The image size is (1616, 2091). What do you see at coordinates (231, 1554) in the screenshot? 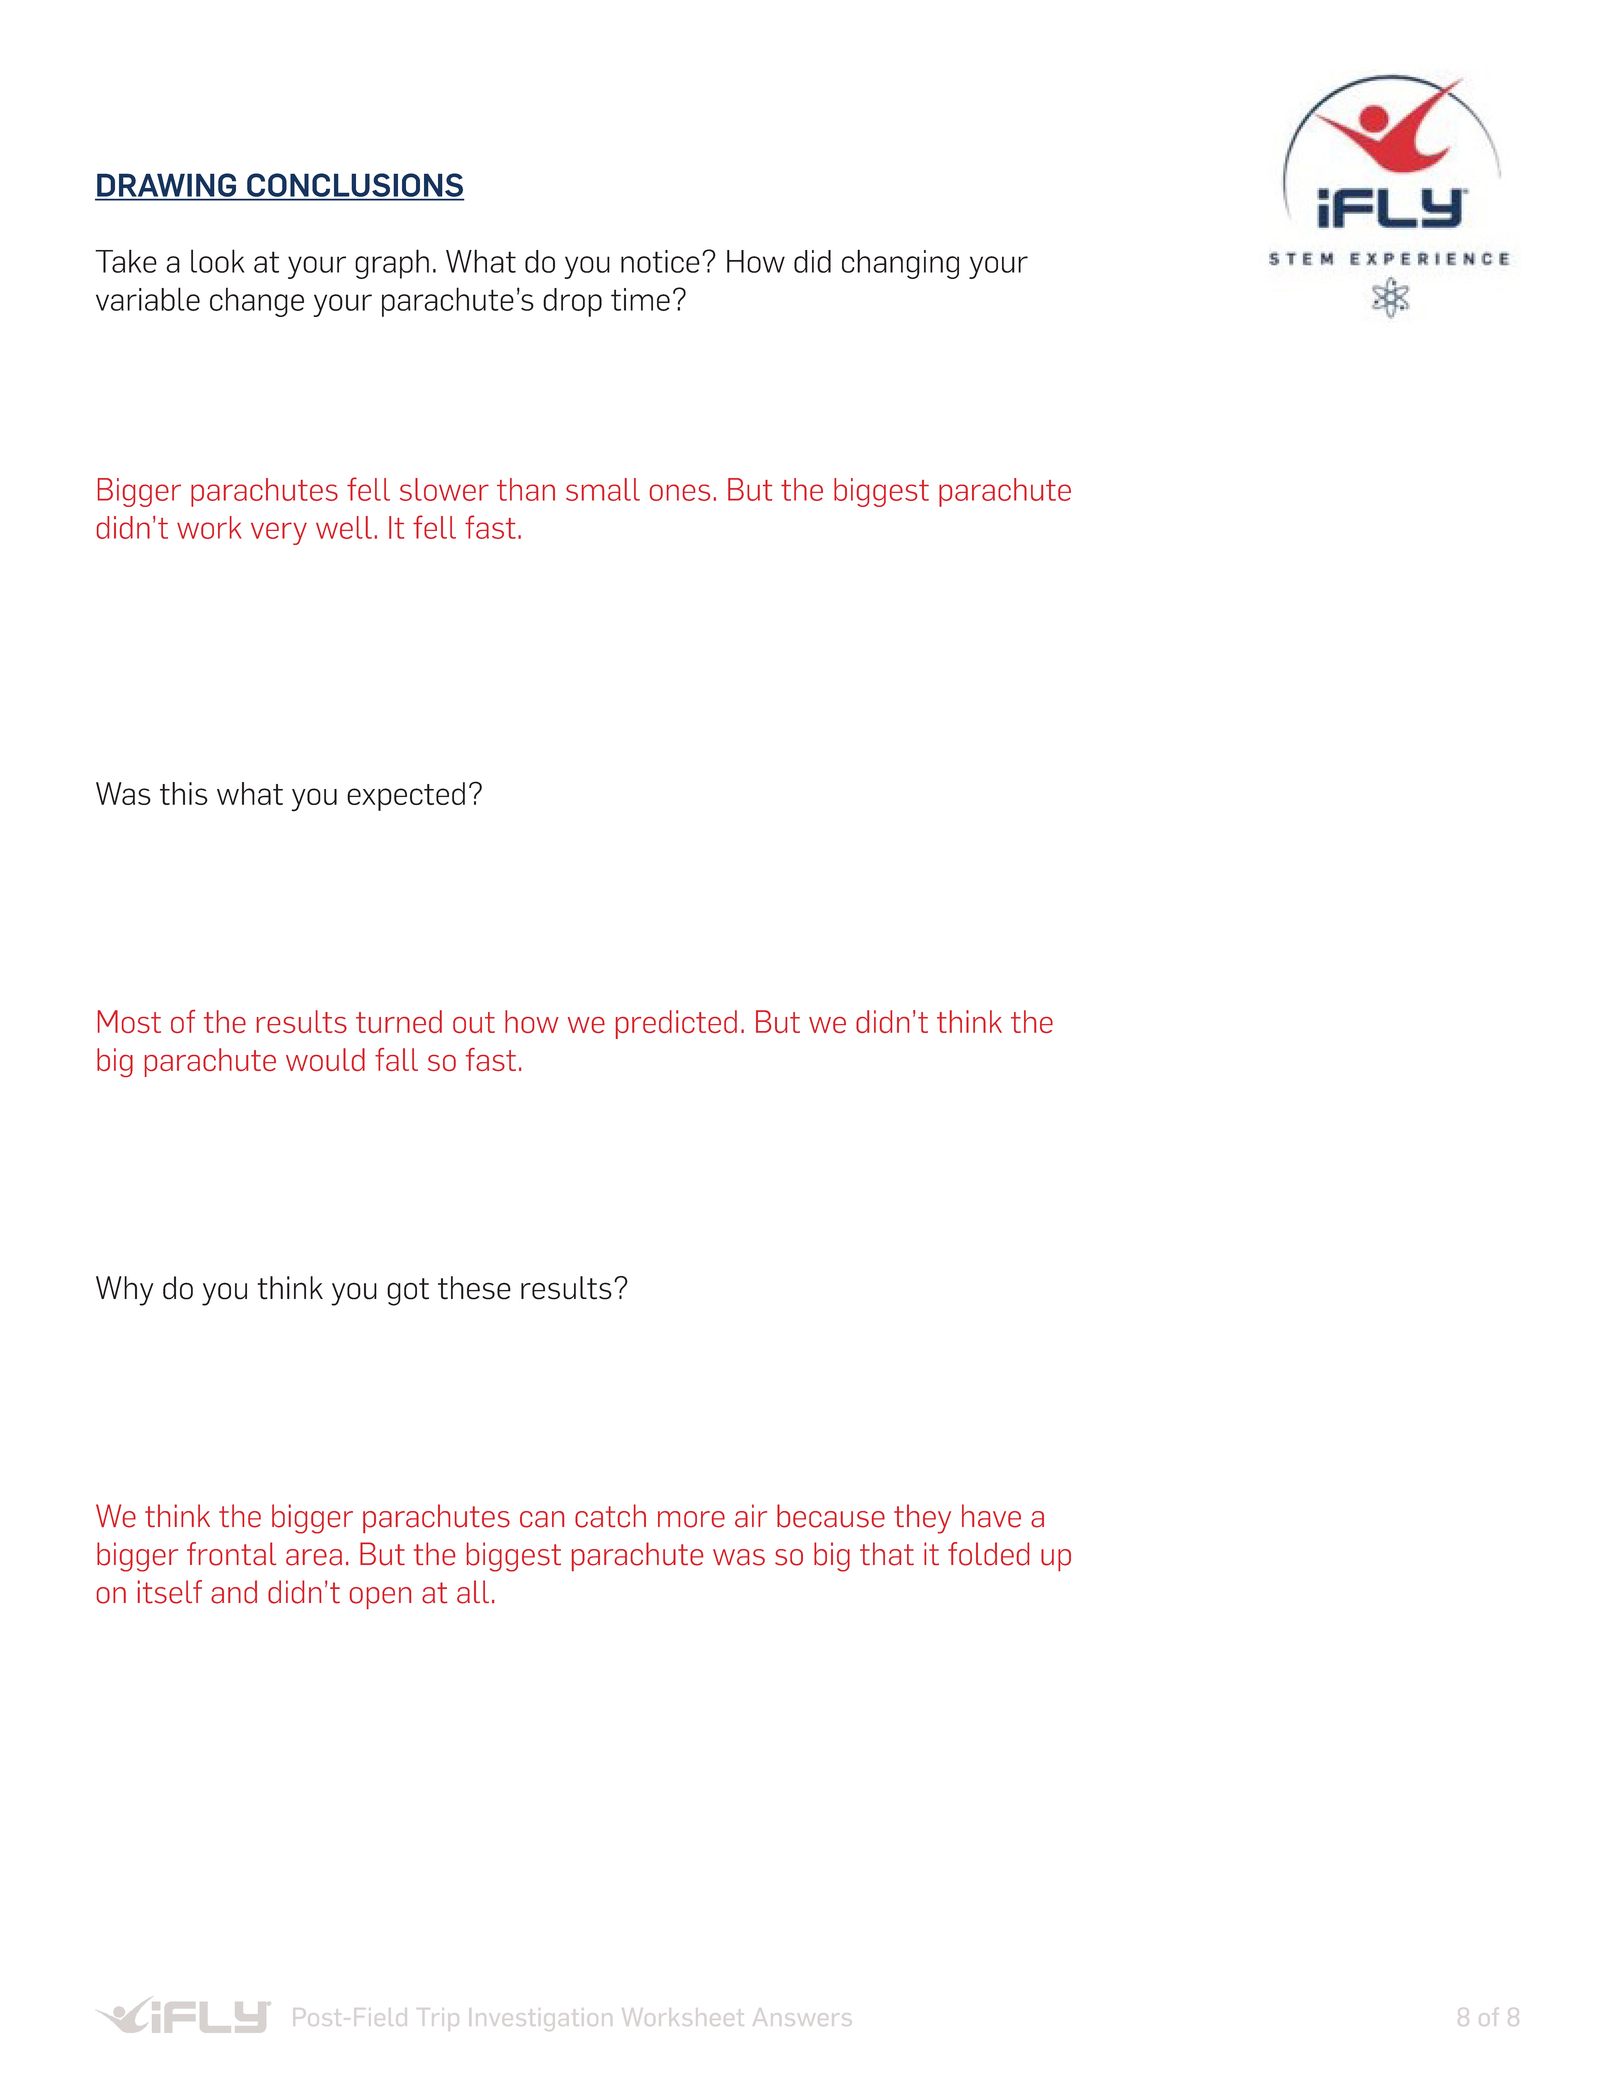
I see `frontal` at bounding box center [231, 1554].
